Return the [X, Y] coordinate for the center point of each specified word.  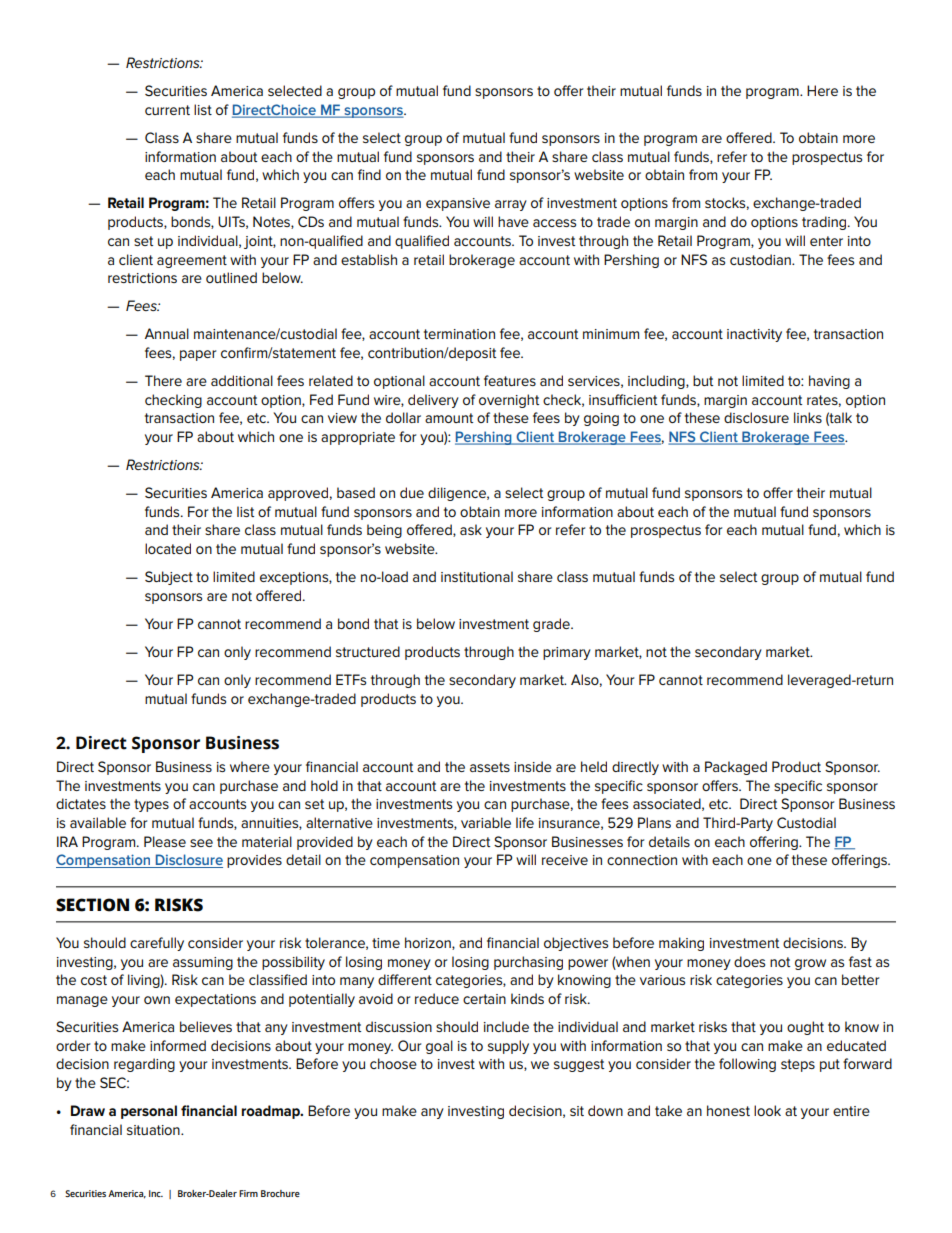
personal [149, 1112]
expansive [458, 204]
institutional [477, 576]
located [168, 548]
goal [439, 1047]
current [167, 110]
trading [825, 223]
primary [567, 653]
